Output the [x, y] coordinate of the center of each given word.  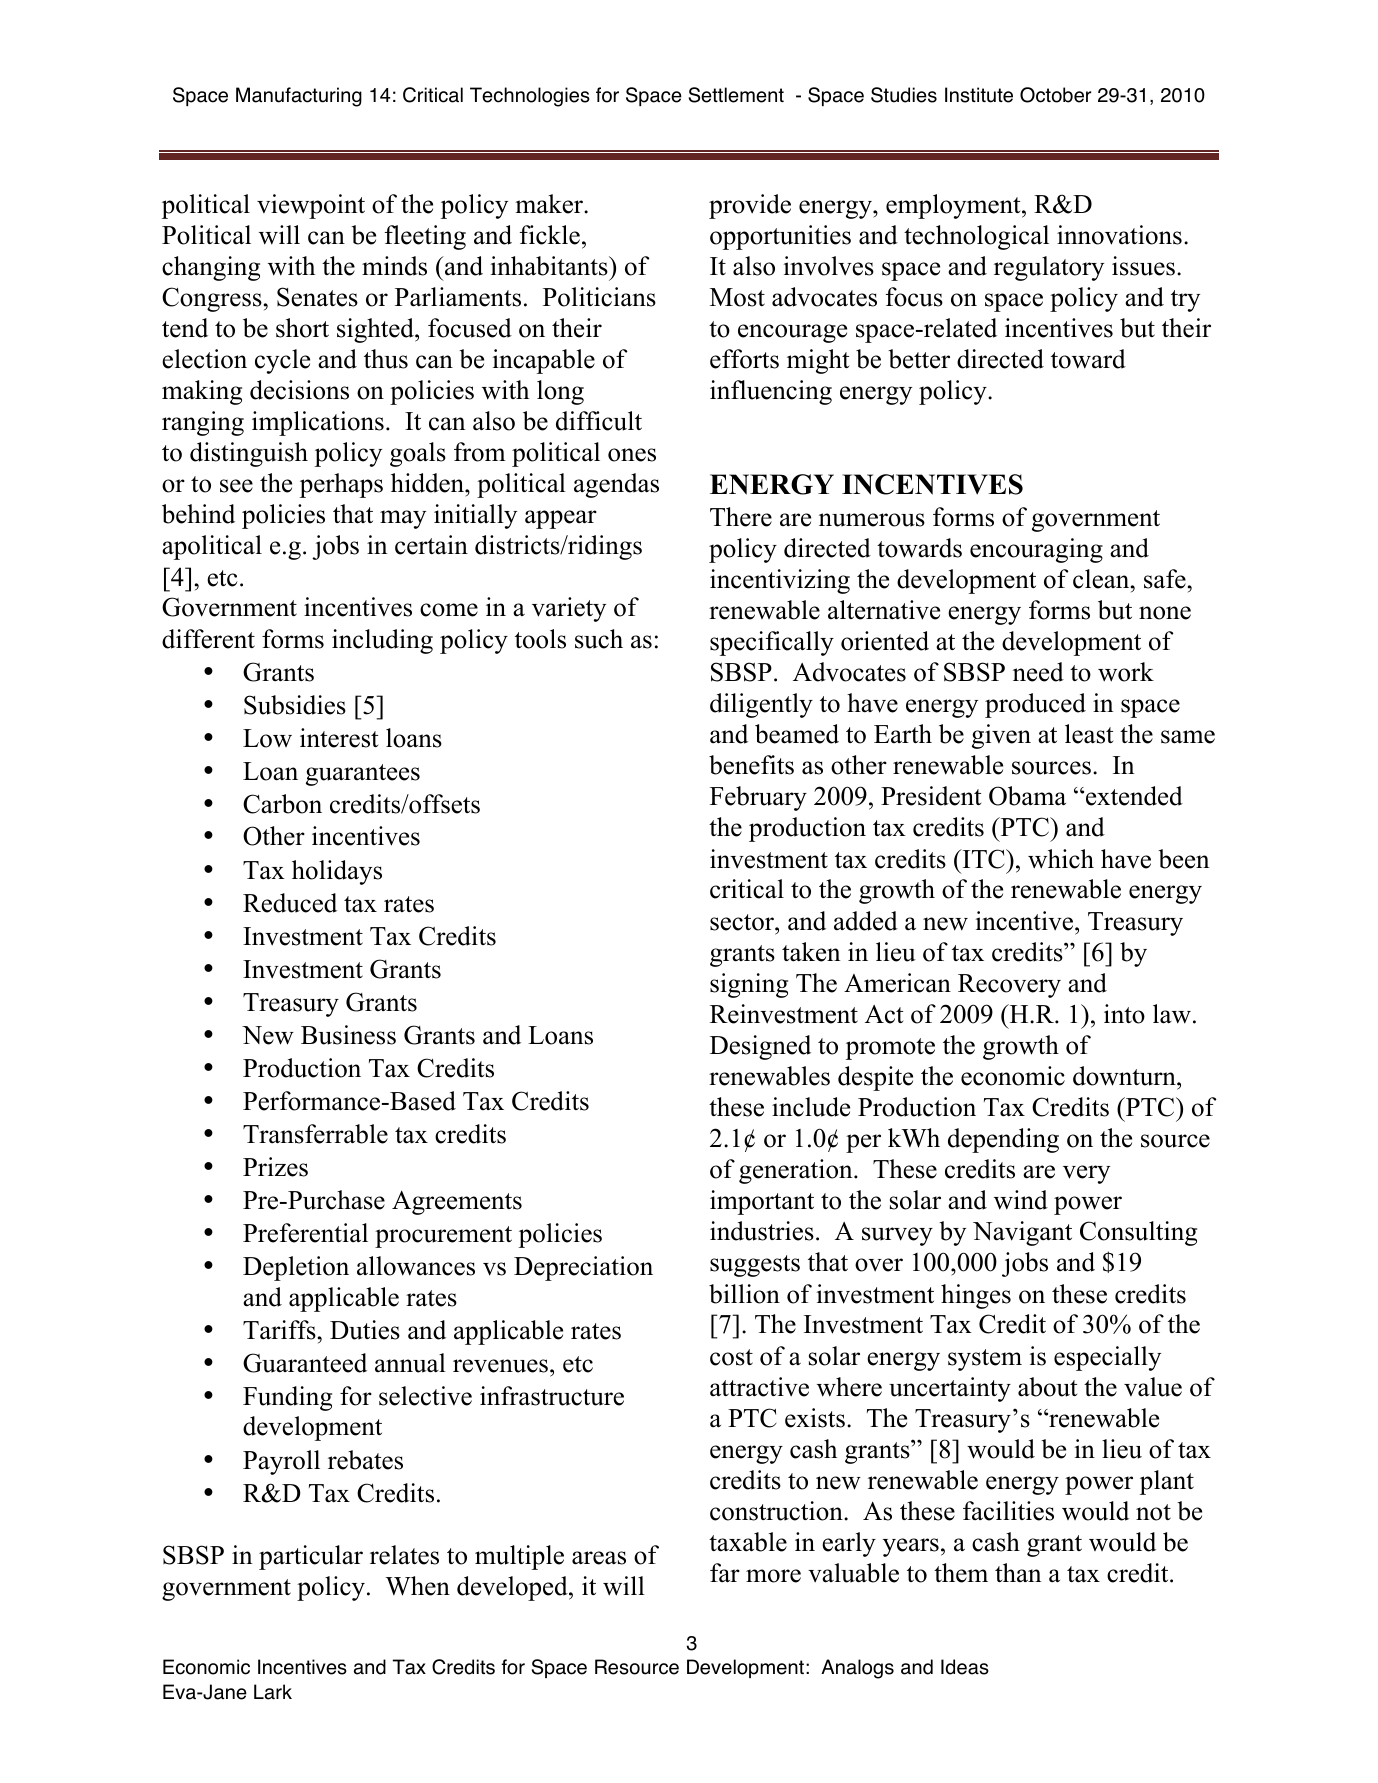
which [1061, 859]
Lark [273, 1692]
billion [744, 1294]
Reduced [290, 903]
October [1055, 95]
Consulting [1138, 1233]
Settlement [736, 95]
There [741, 517]
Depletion [296, 1268]
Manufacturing [299, 97]
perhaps [341, 485]
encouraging [1036, 550]
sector [743, 922]
